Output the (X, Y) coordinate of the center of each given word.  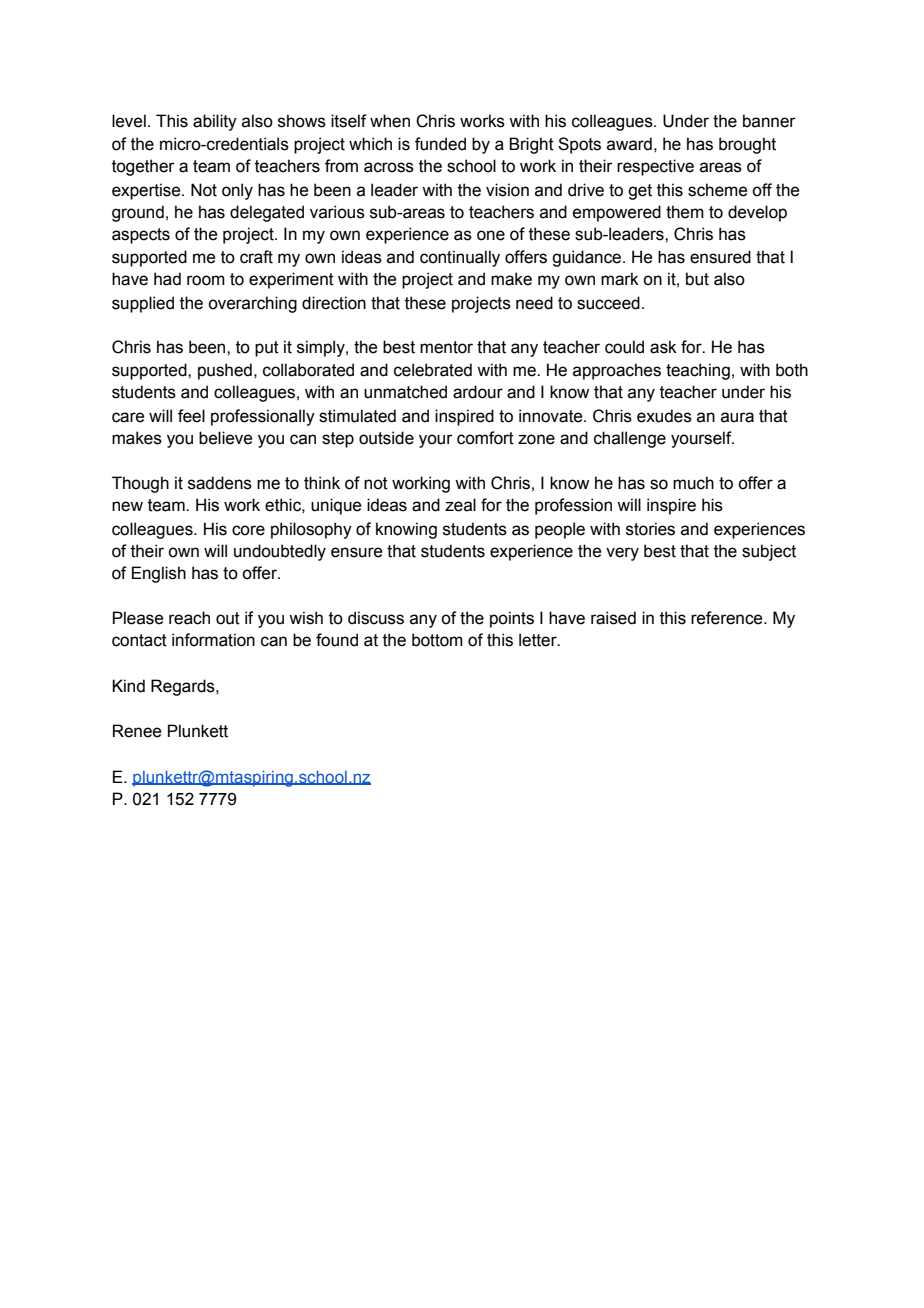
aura (737, 417)
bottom (437, 640)
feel (191, 416)
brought (747, 145)
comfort (485, 438)
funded (440, 144)
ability (215, 122)
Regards (184, 687)
